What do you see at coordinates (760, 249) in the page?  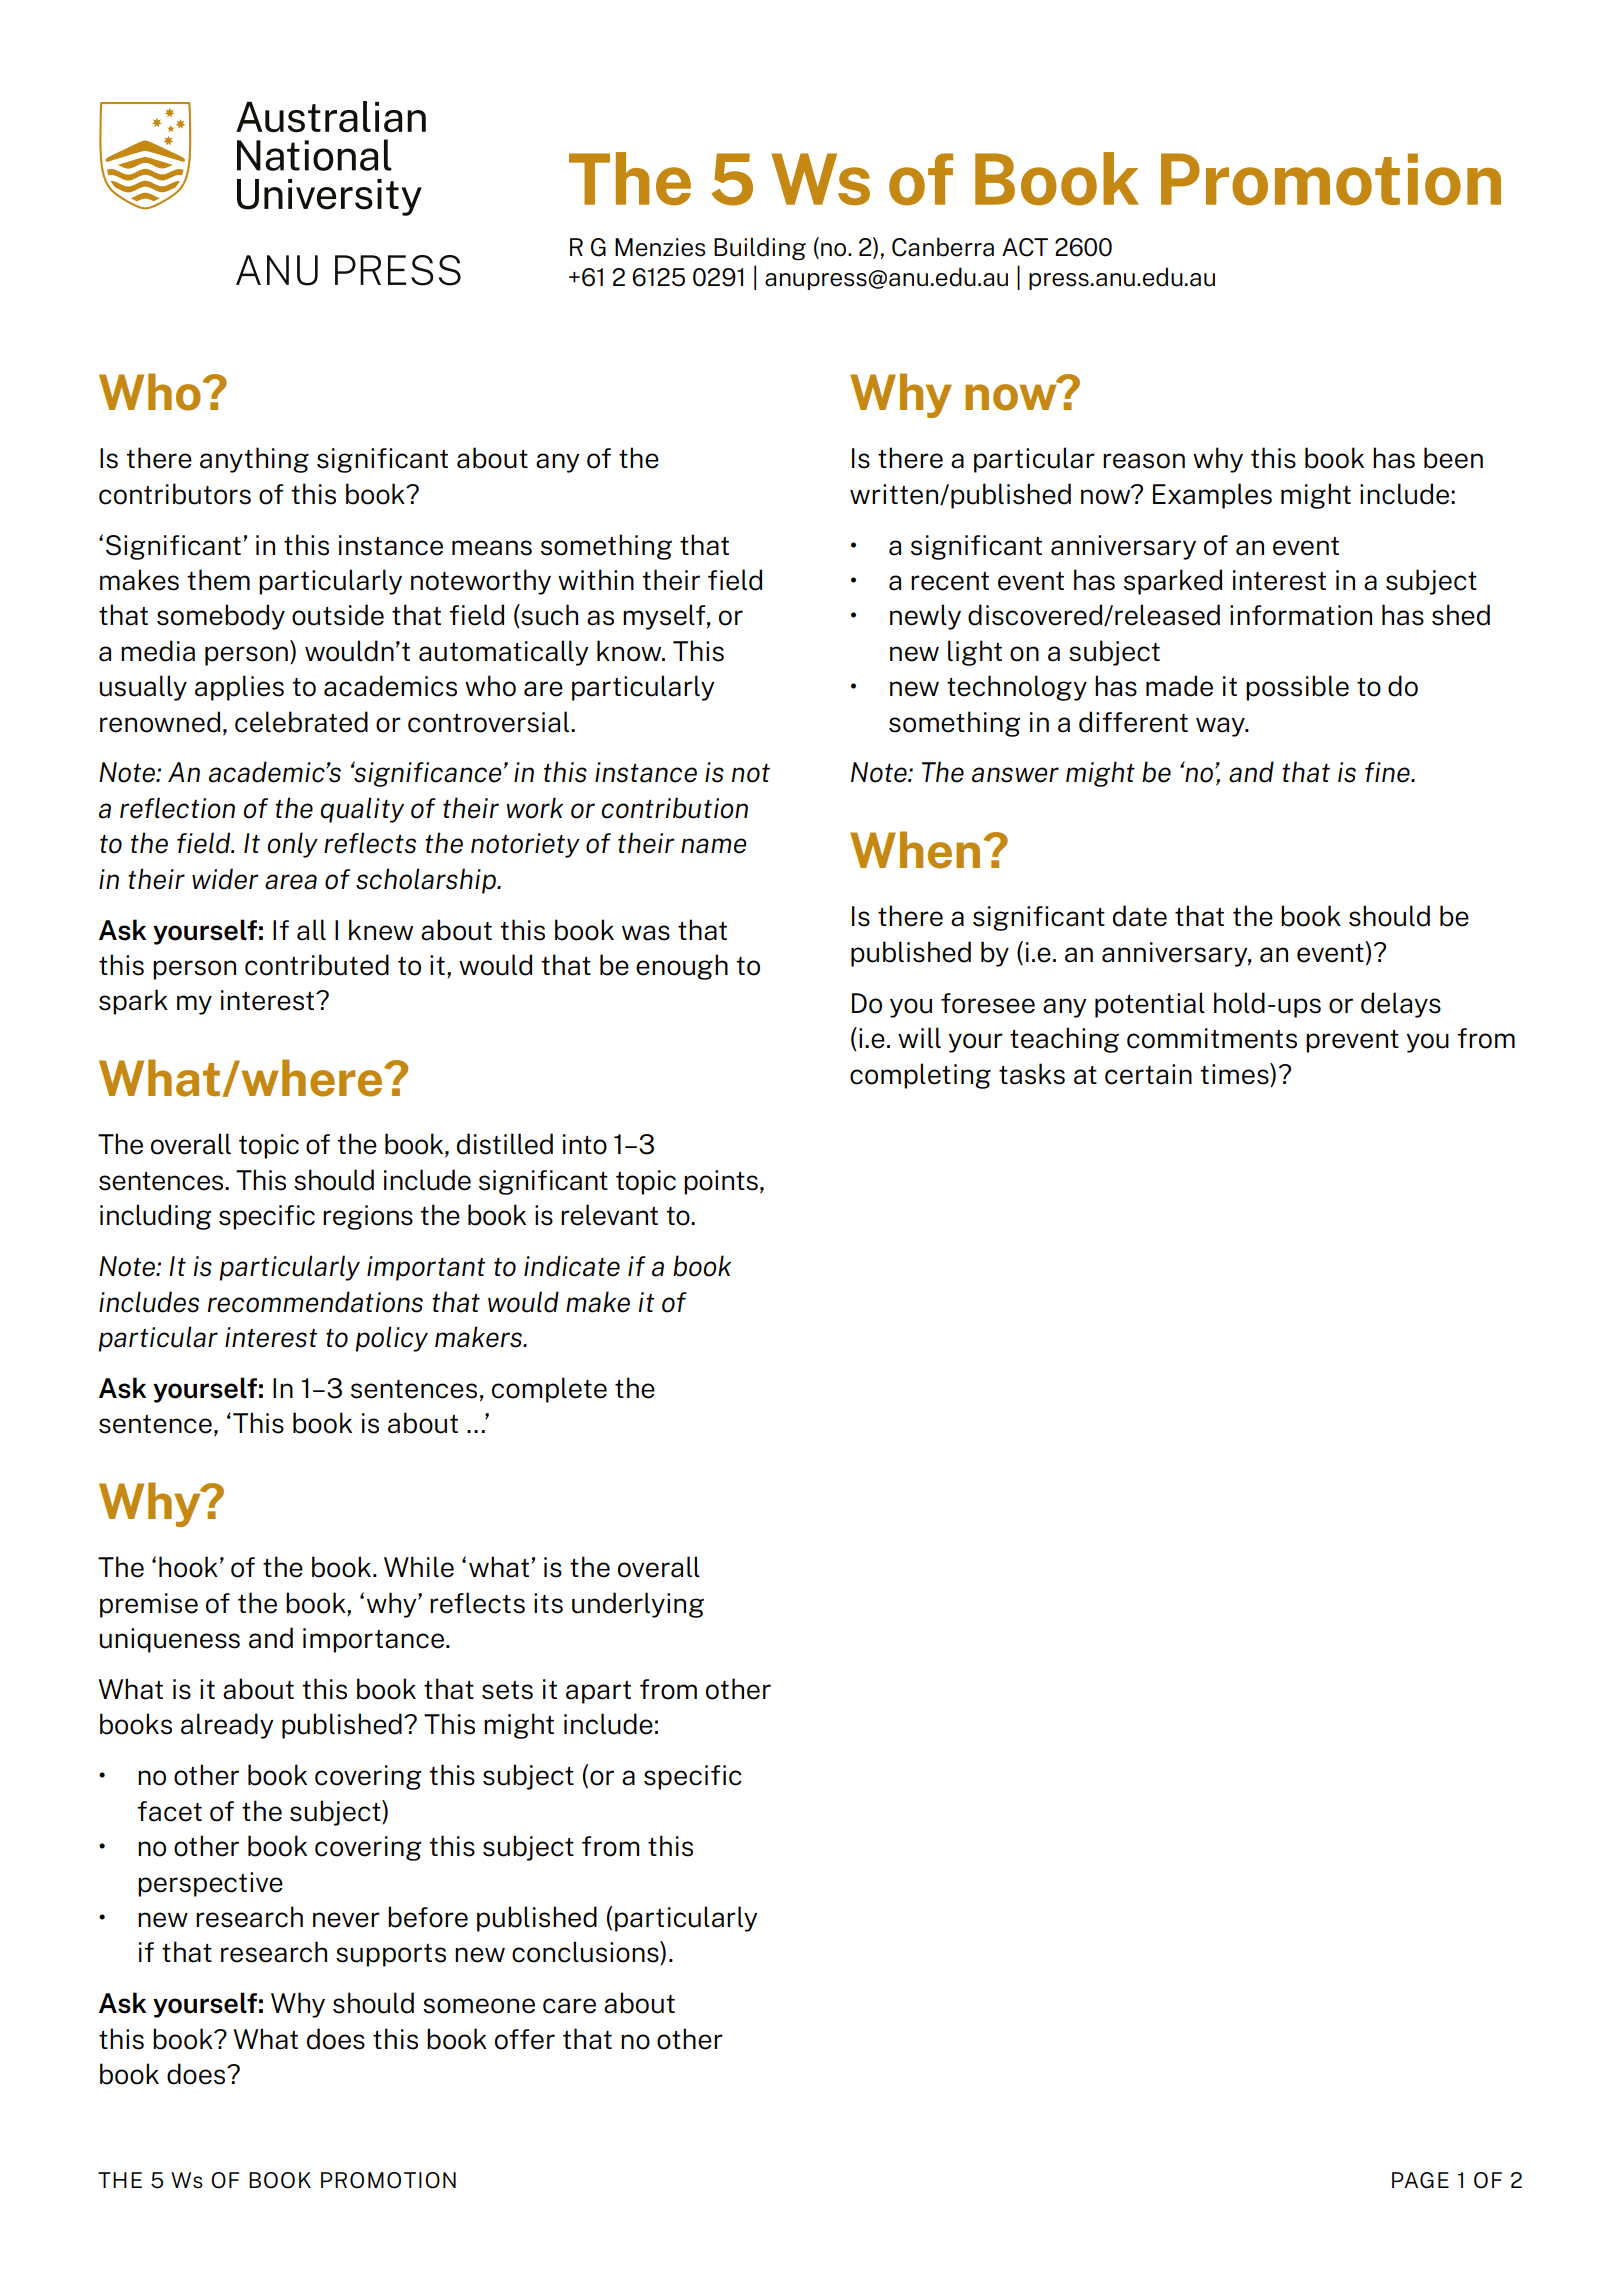 I see `Building` at bounding box center [760, 249].
